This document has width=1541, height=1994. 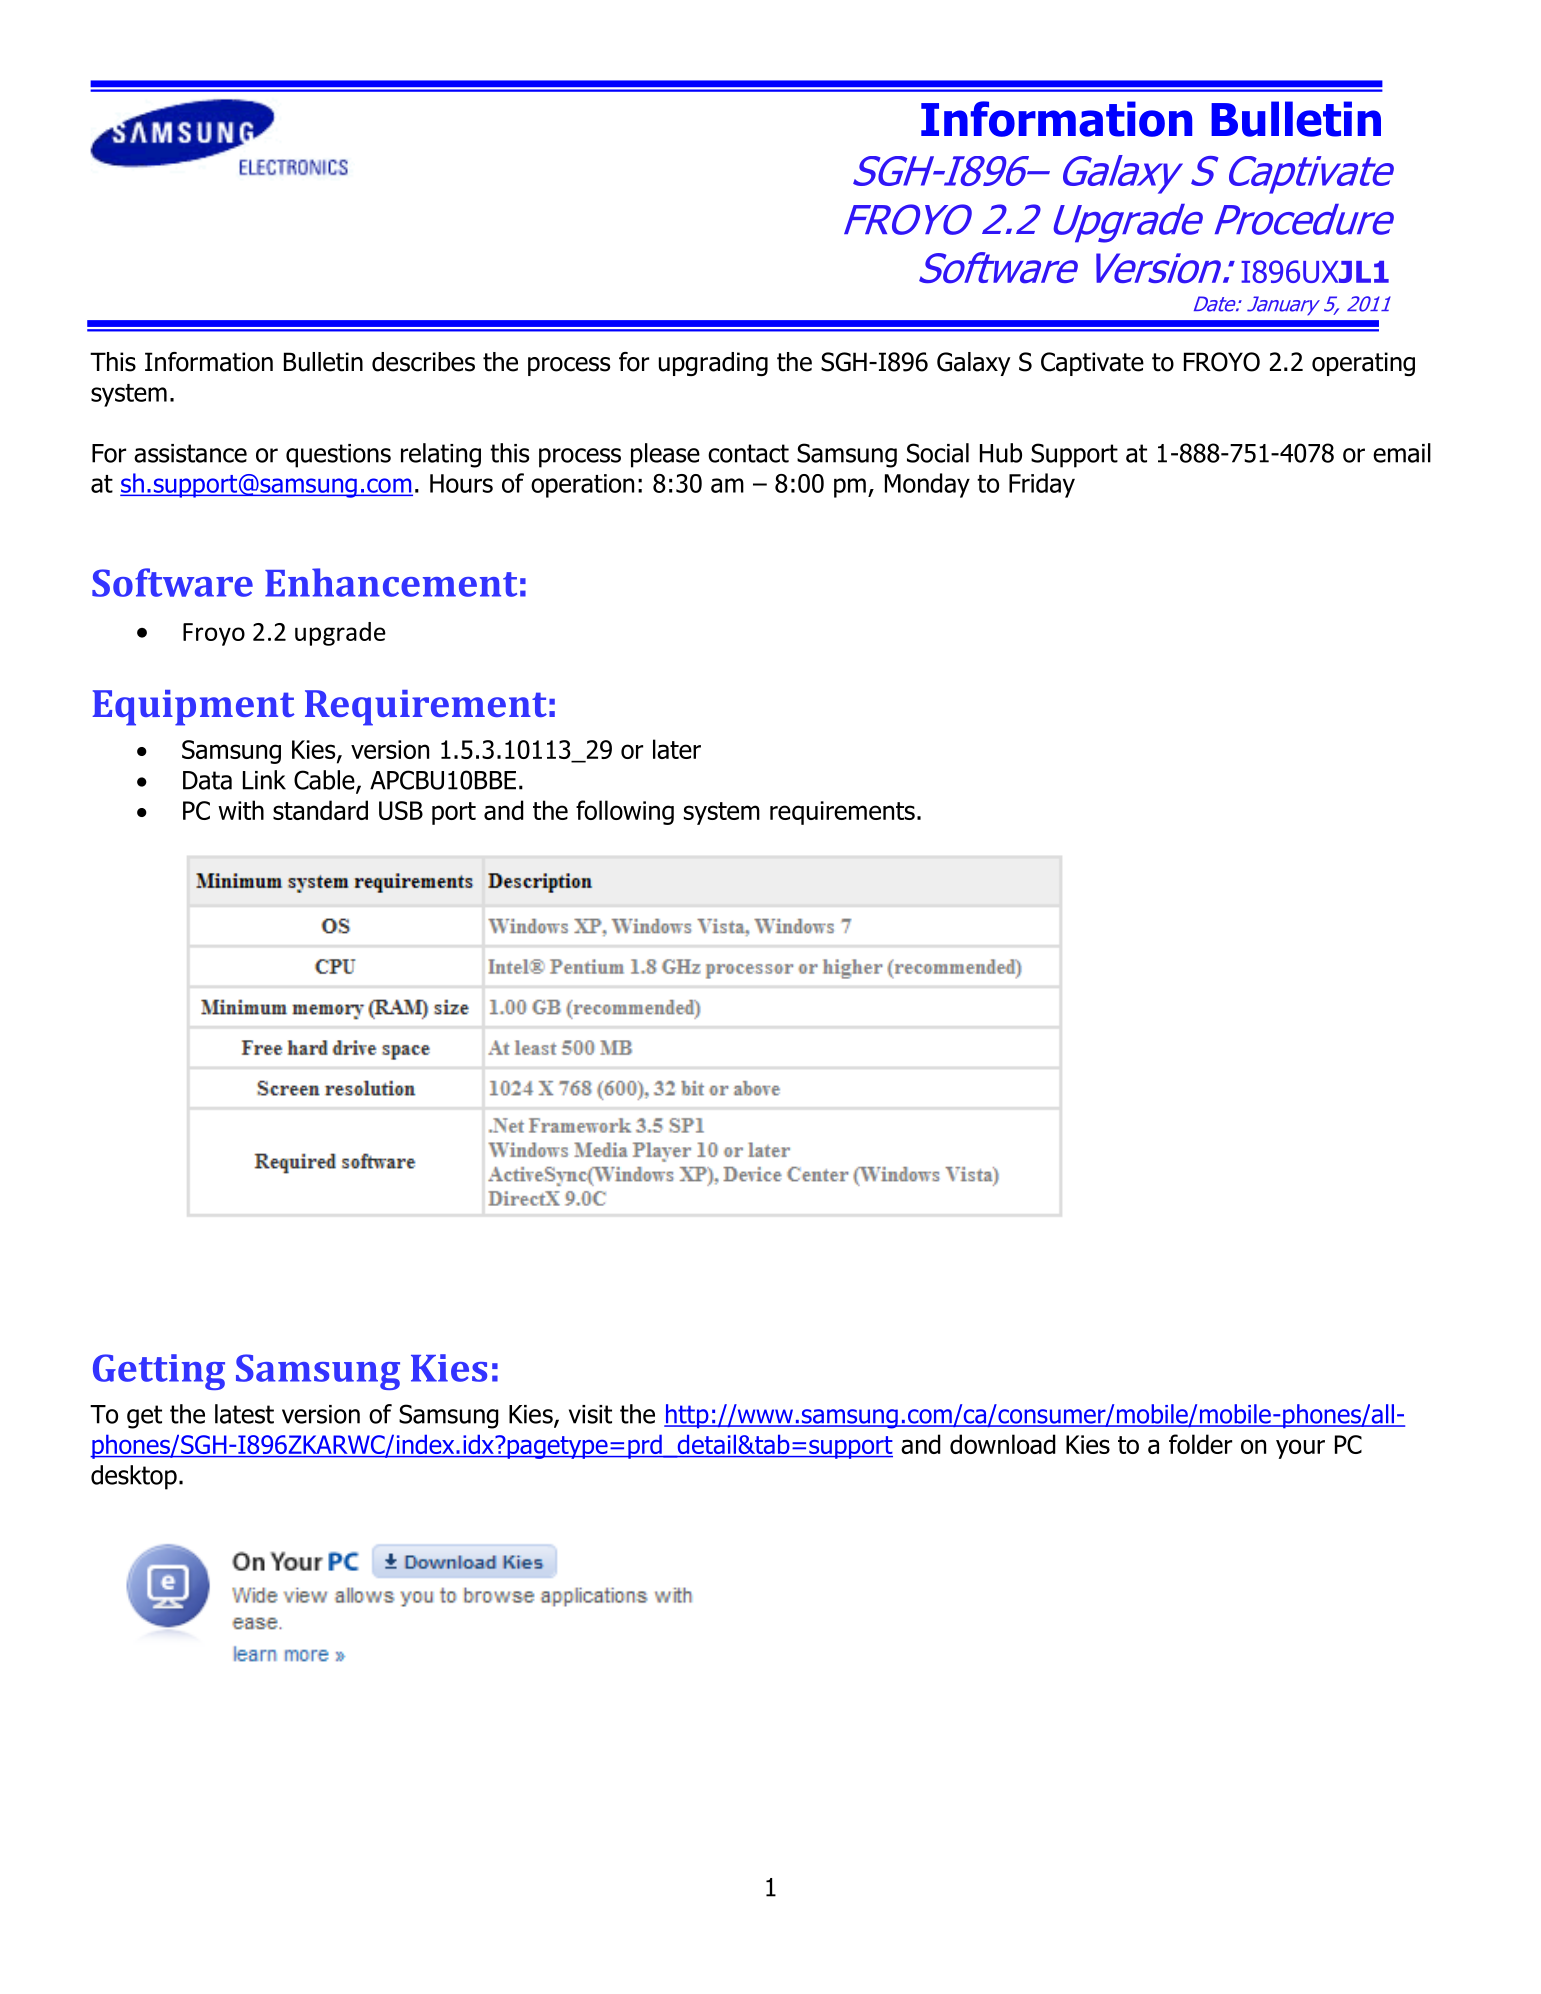 What do you see at coordinates (159, 1372) in the document?
I see `Getting` at bounding box center [159, 1372].
